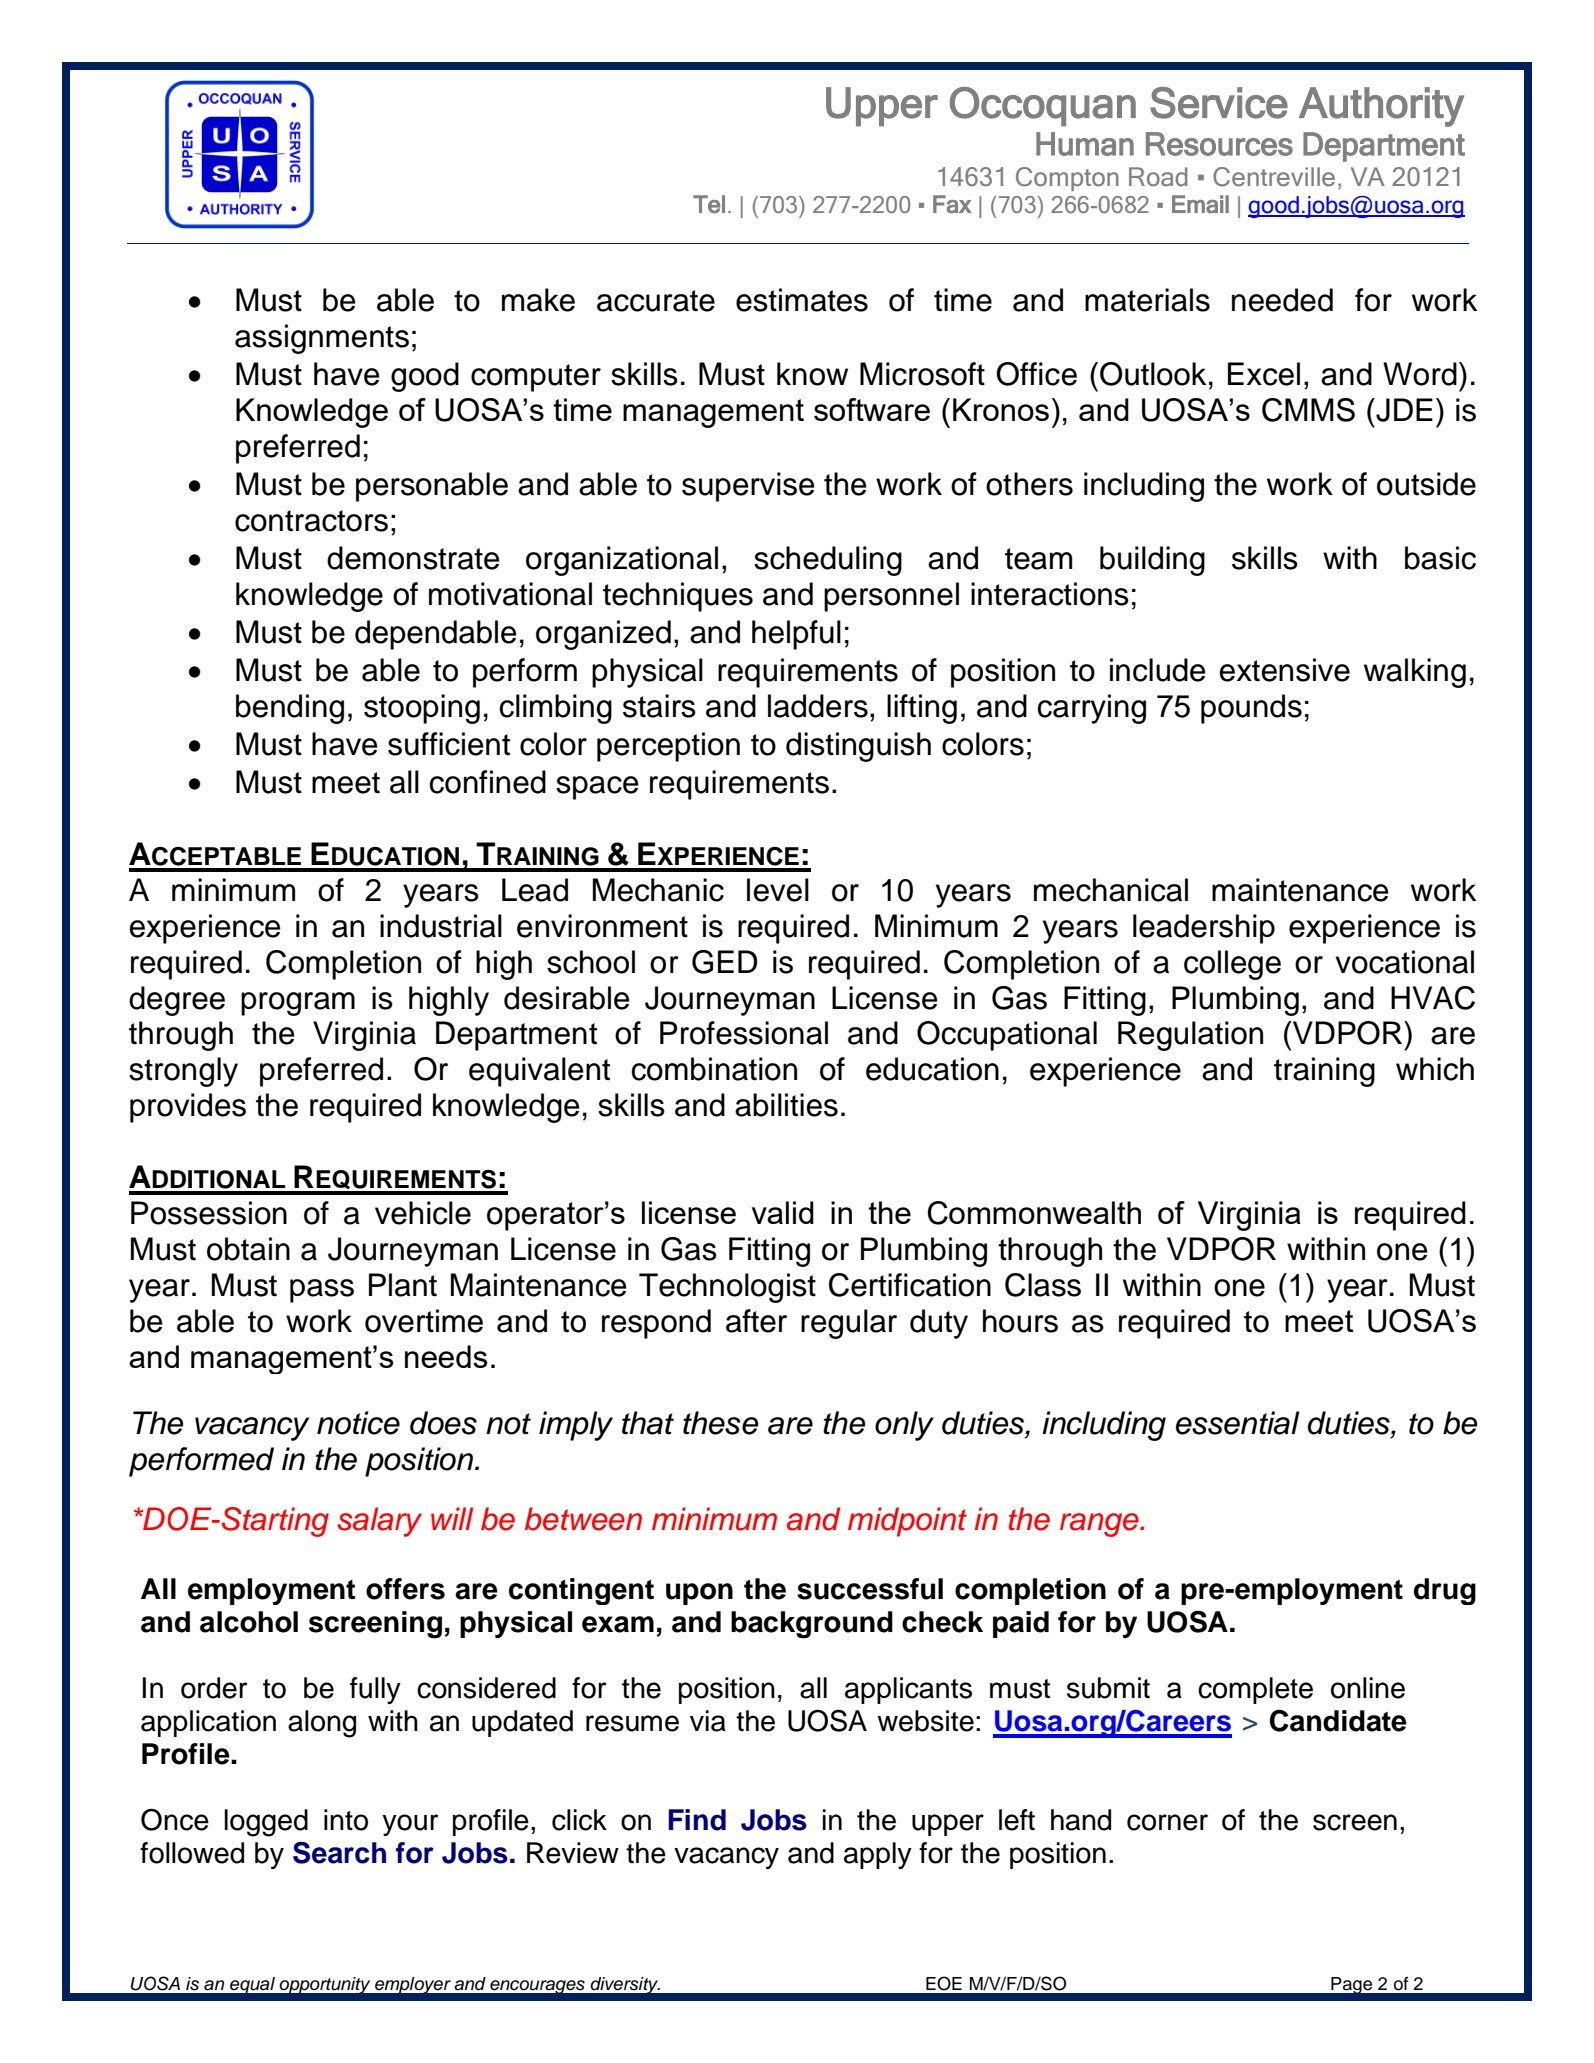  I want to click on apply, so click(878, 1855).
